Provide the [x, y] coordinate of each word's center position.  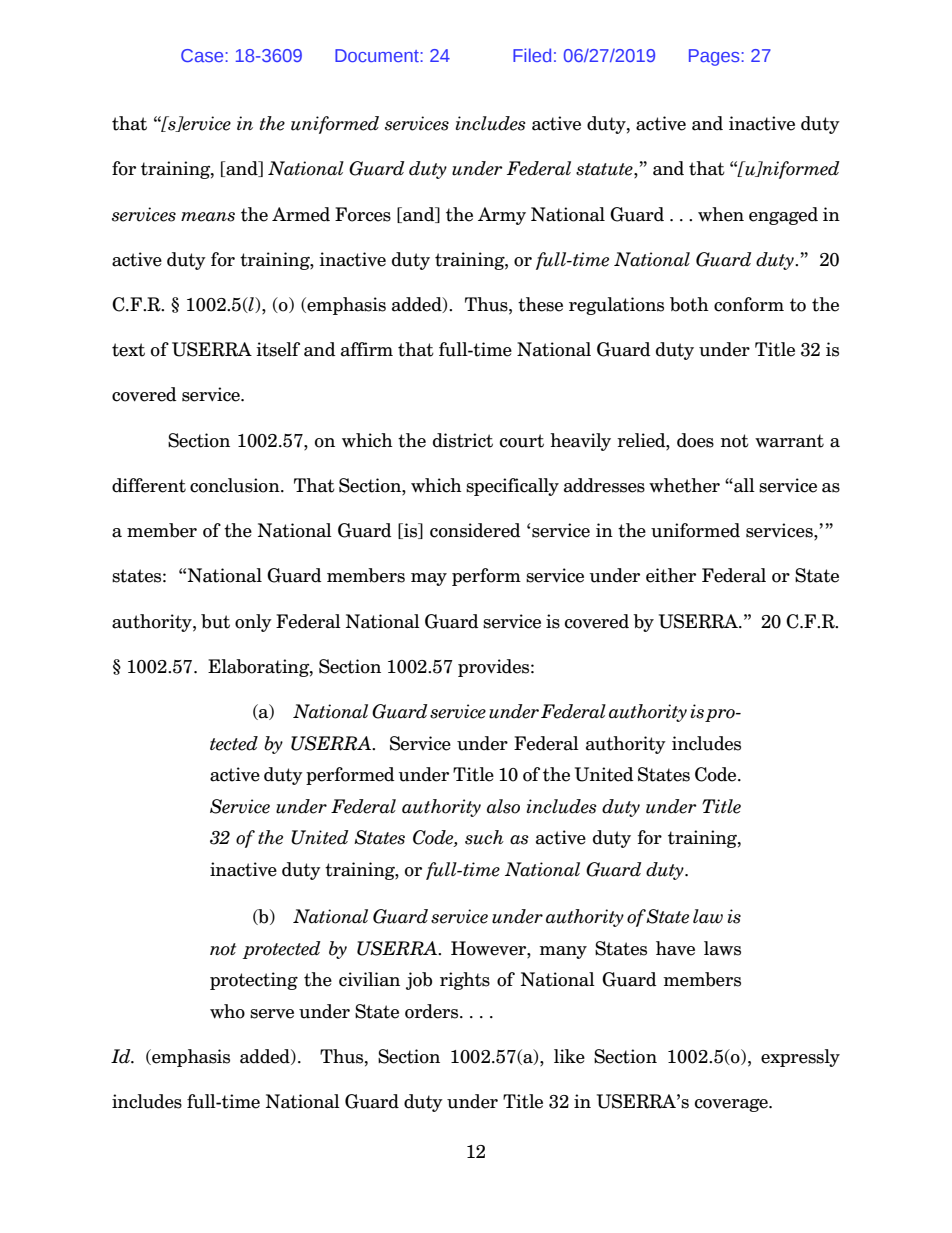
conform [749, 304]
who [227, 1011]
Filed [532, 55]
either [671, 575]
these [540, 304]
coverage [732, 1105]
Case [203, 55]
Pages [715, 57]
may [429, 579]
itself [278, 349]
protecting [254, 981]
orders [433, 1011]
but [215, 621]
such [484, 837]
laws [722, 948]
